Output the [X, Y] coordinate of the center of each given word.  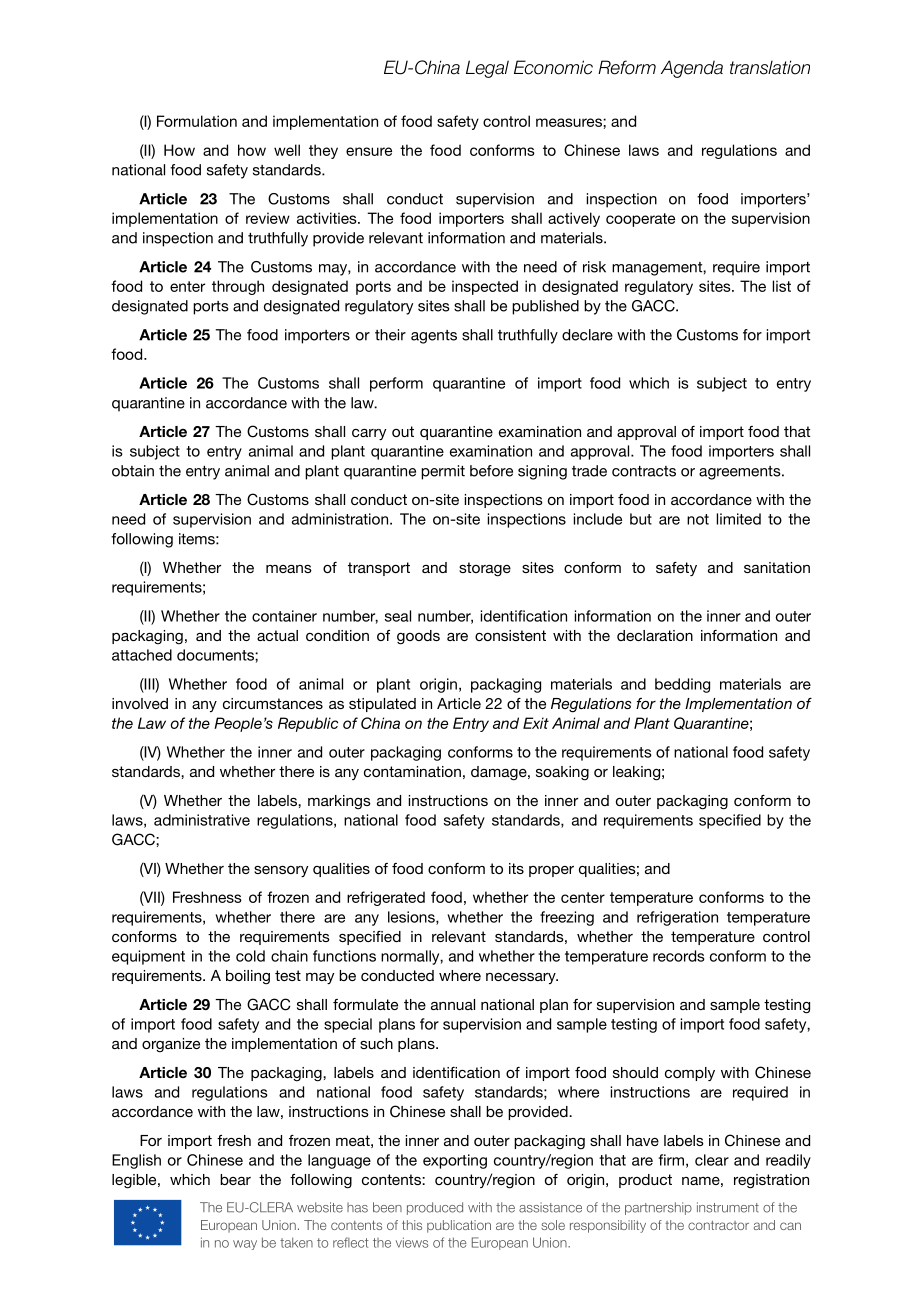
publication [459, 1226]
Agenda [692, 69]
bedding [682, 685]
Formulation [197, 121]
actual [277, 635]
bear [235, 1179]
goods [418, 637]
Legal [487, 69]
